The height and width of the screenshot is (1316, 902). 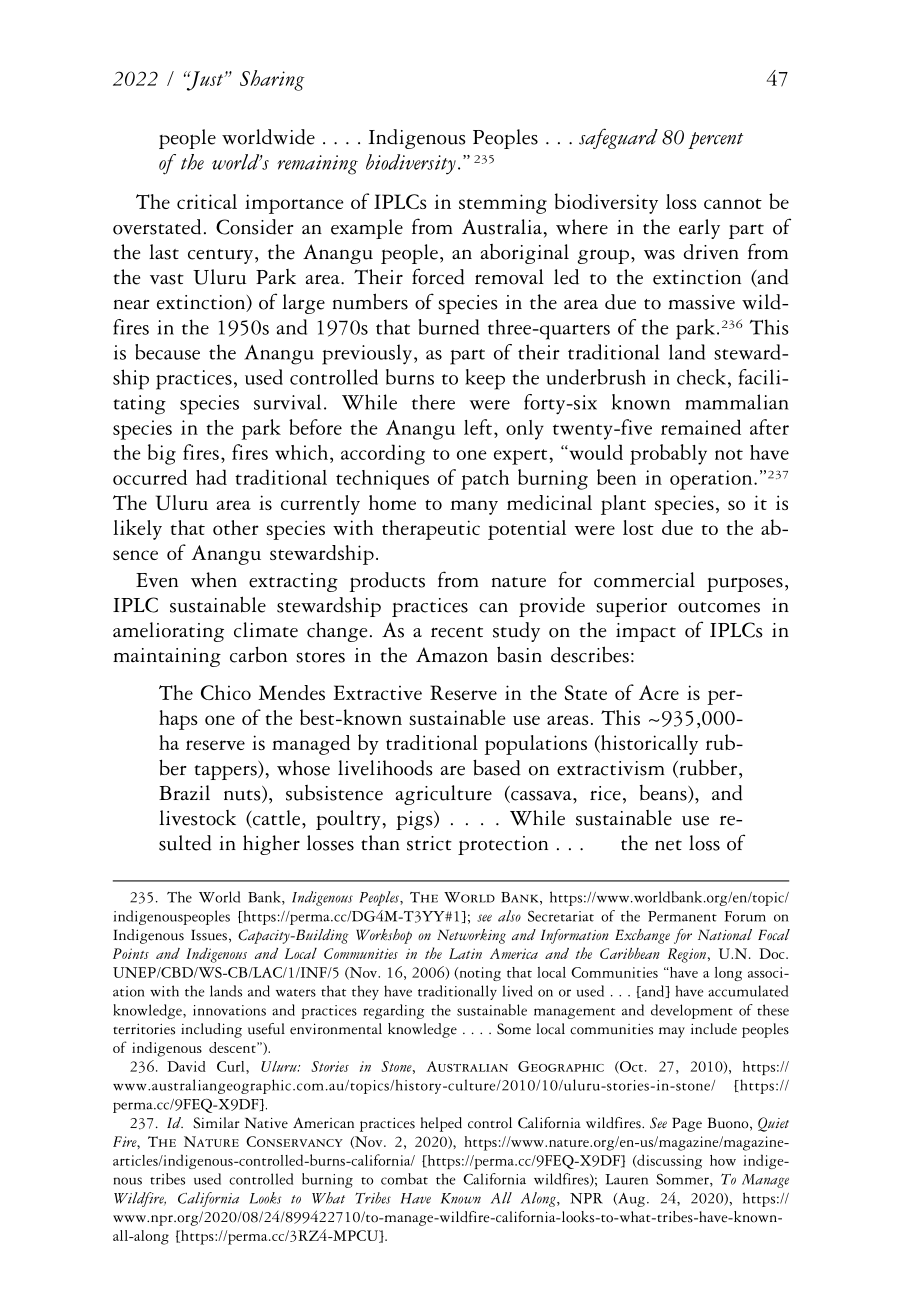 I want to click on Similar, so click(x=216, y=1123).
